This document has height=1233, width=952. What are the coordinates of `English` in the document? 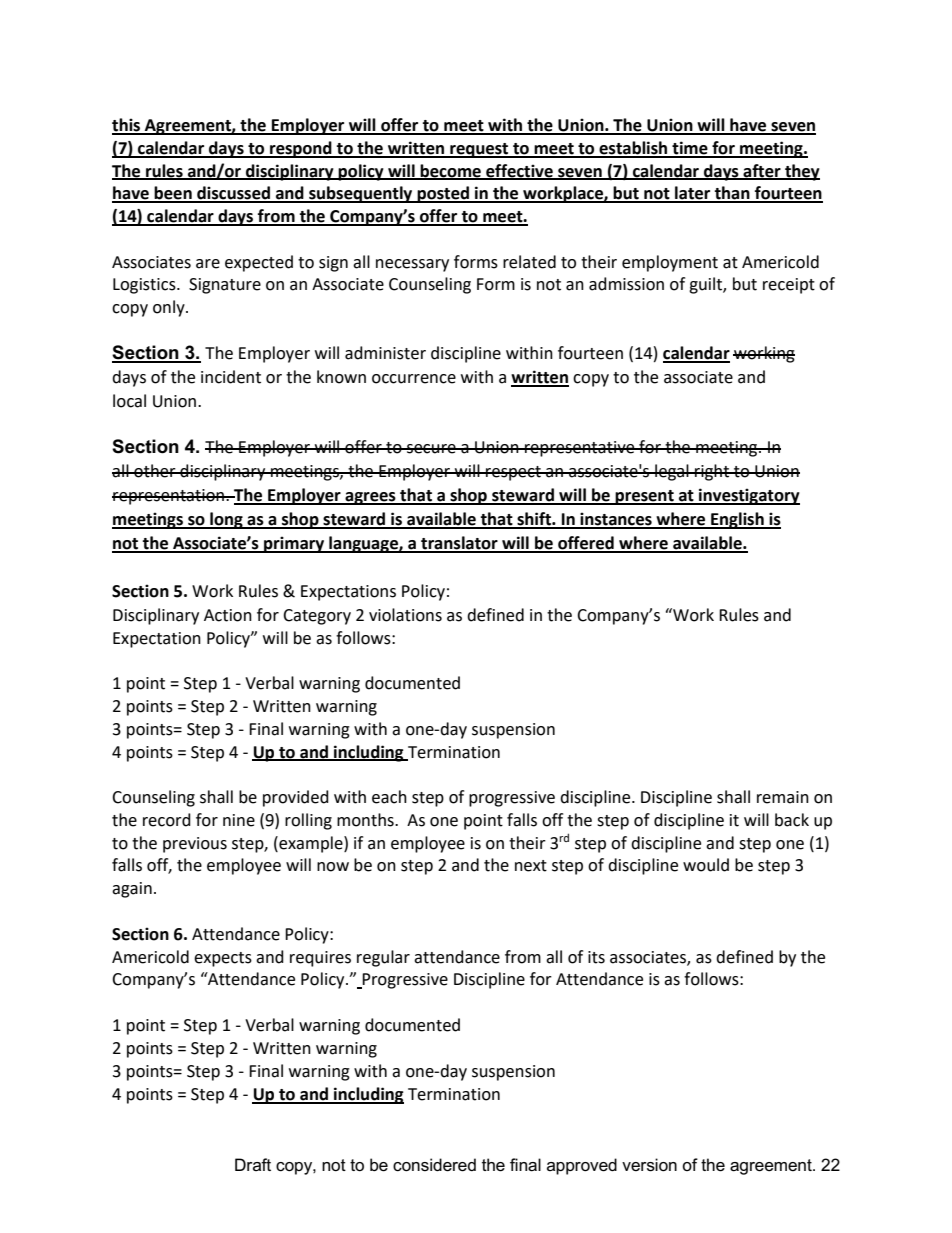 It's located at (737, 520).
